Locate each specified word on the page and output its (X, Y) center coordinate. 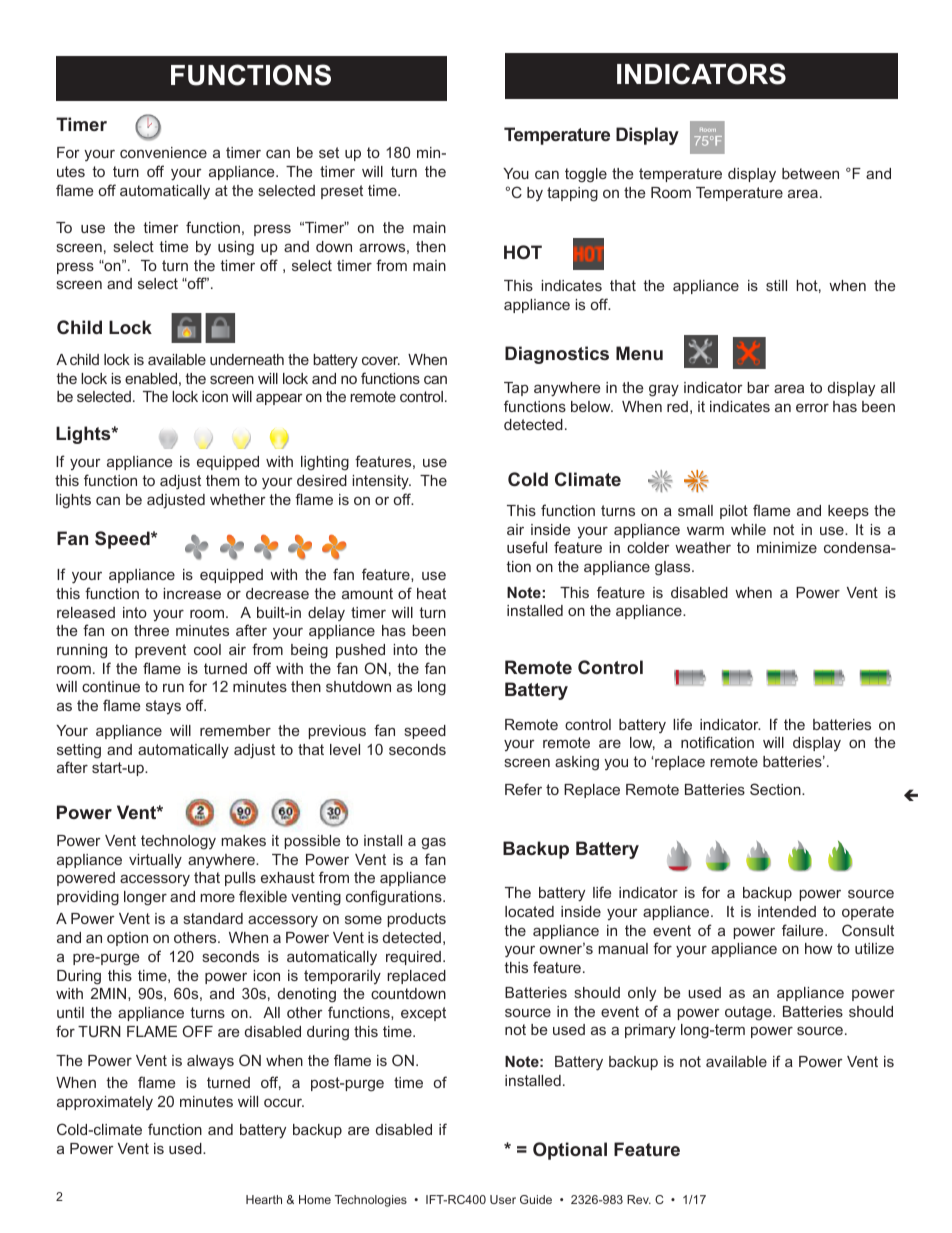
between (810, 173)
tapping (572, 194)
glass (674, 568)
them (222, 480)
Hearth (264, 1199)
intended (787, 911)
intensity (381, 482)
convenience (163, 152)
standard (213, 918)
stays (163, 707)
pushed (360, 651)
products (416, 920)
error (812, 408)
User (503, 1199)
